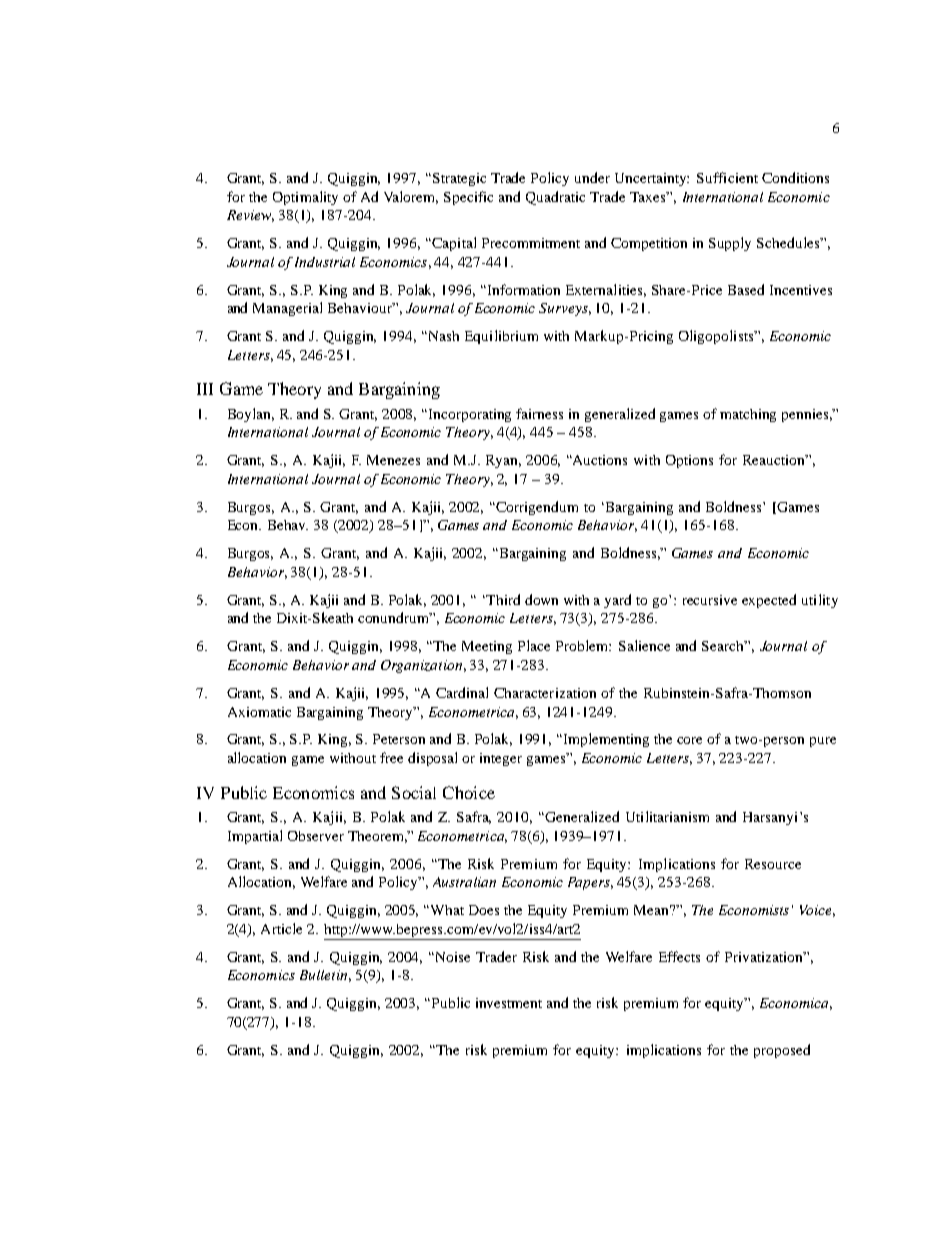  What do you see at coordinates (509, 1003) in the screenshot?
I see `investment` at bounding box center [509, 1003].
